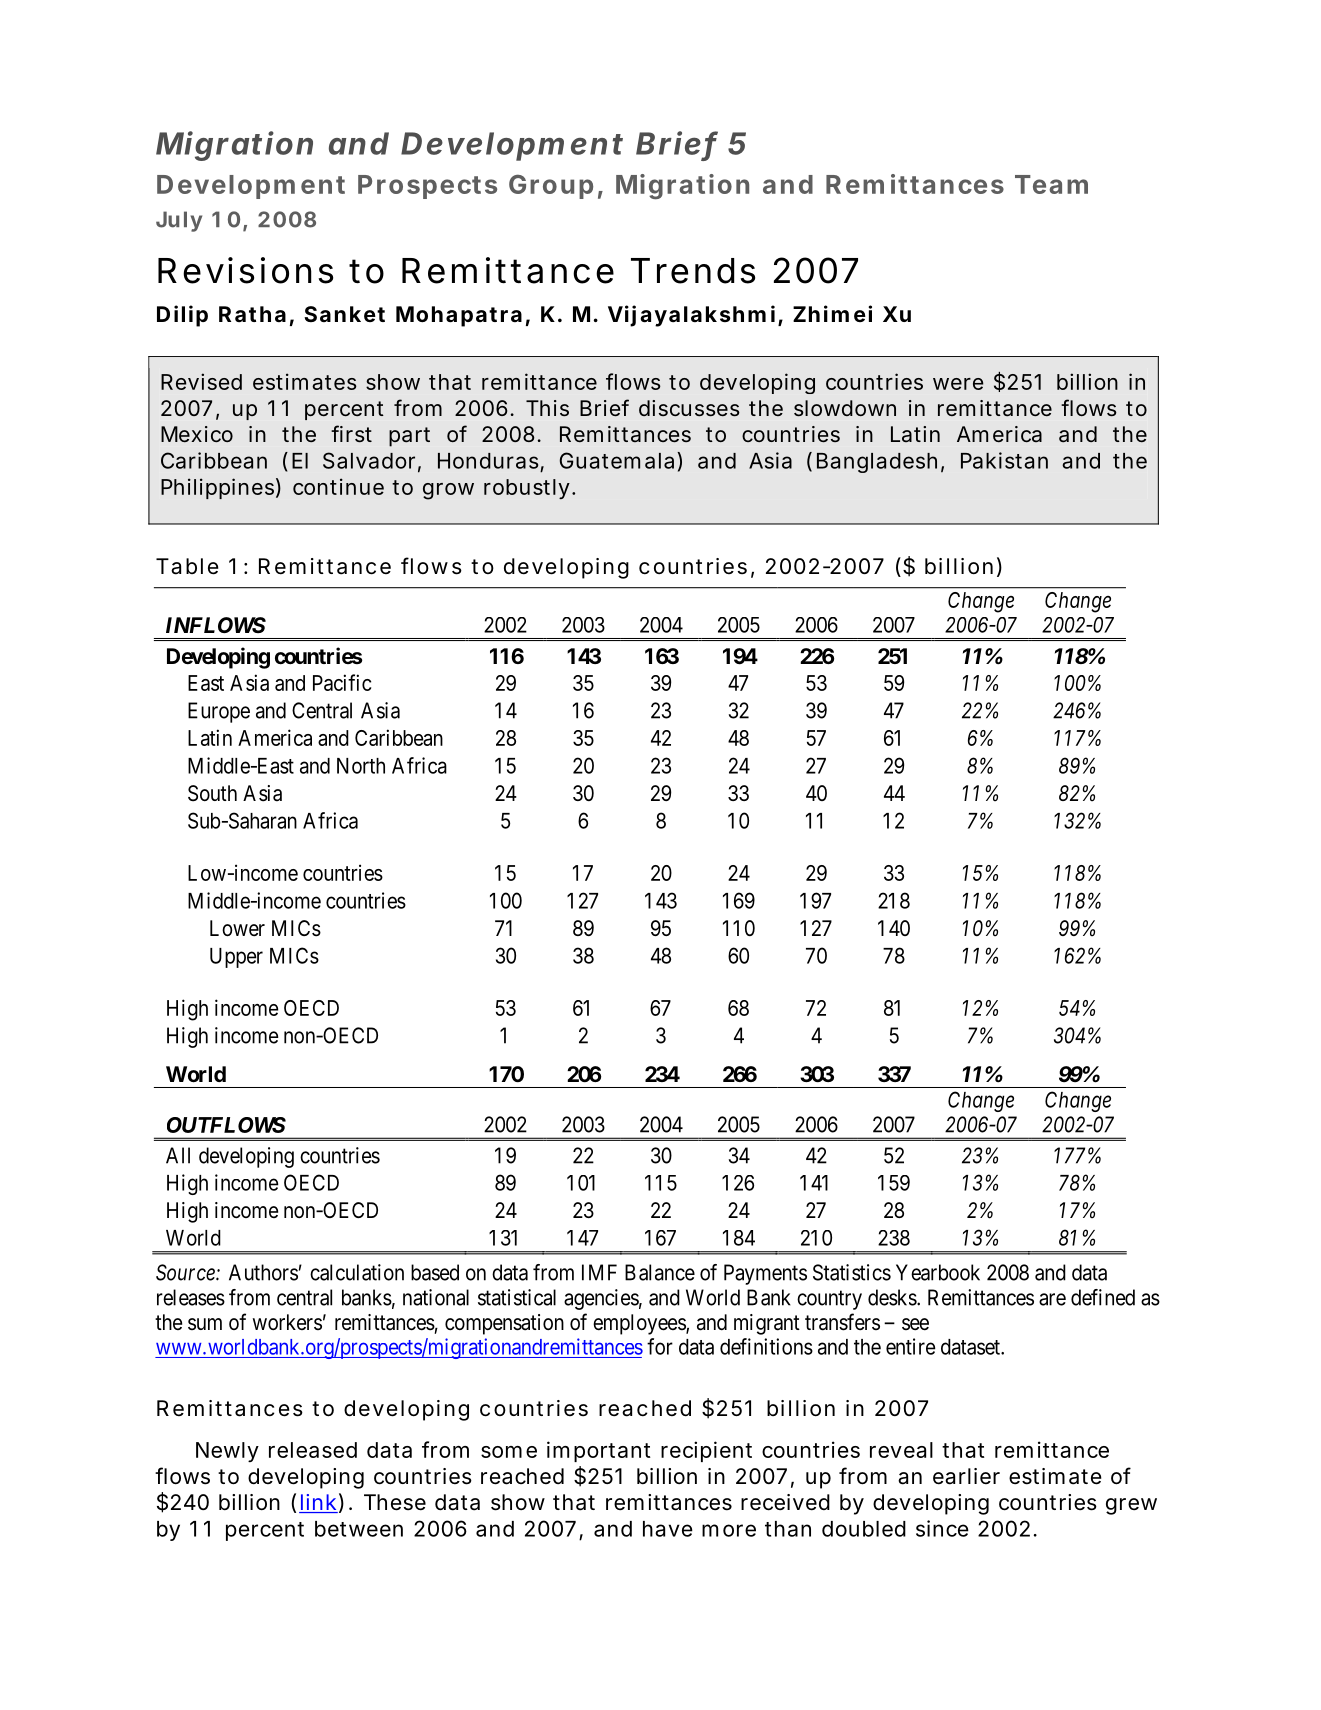 The width and height of the page is (1321, 1710). Describe the element at coordinates (245, 270) in the page. I see `Revisions` at that location.
